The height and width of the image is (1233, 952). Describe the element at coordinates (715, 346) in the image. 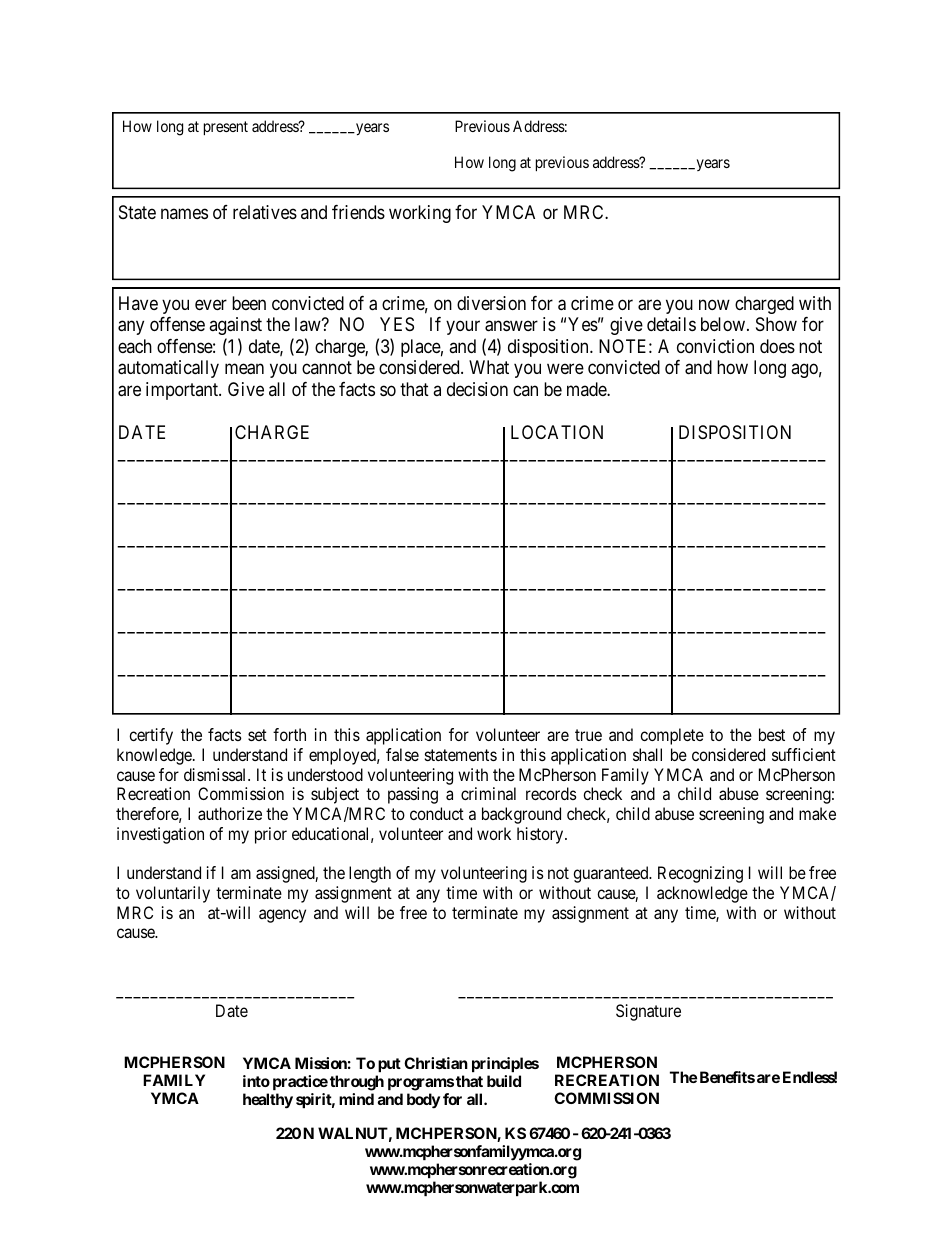

I see `conviction` at that location.
